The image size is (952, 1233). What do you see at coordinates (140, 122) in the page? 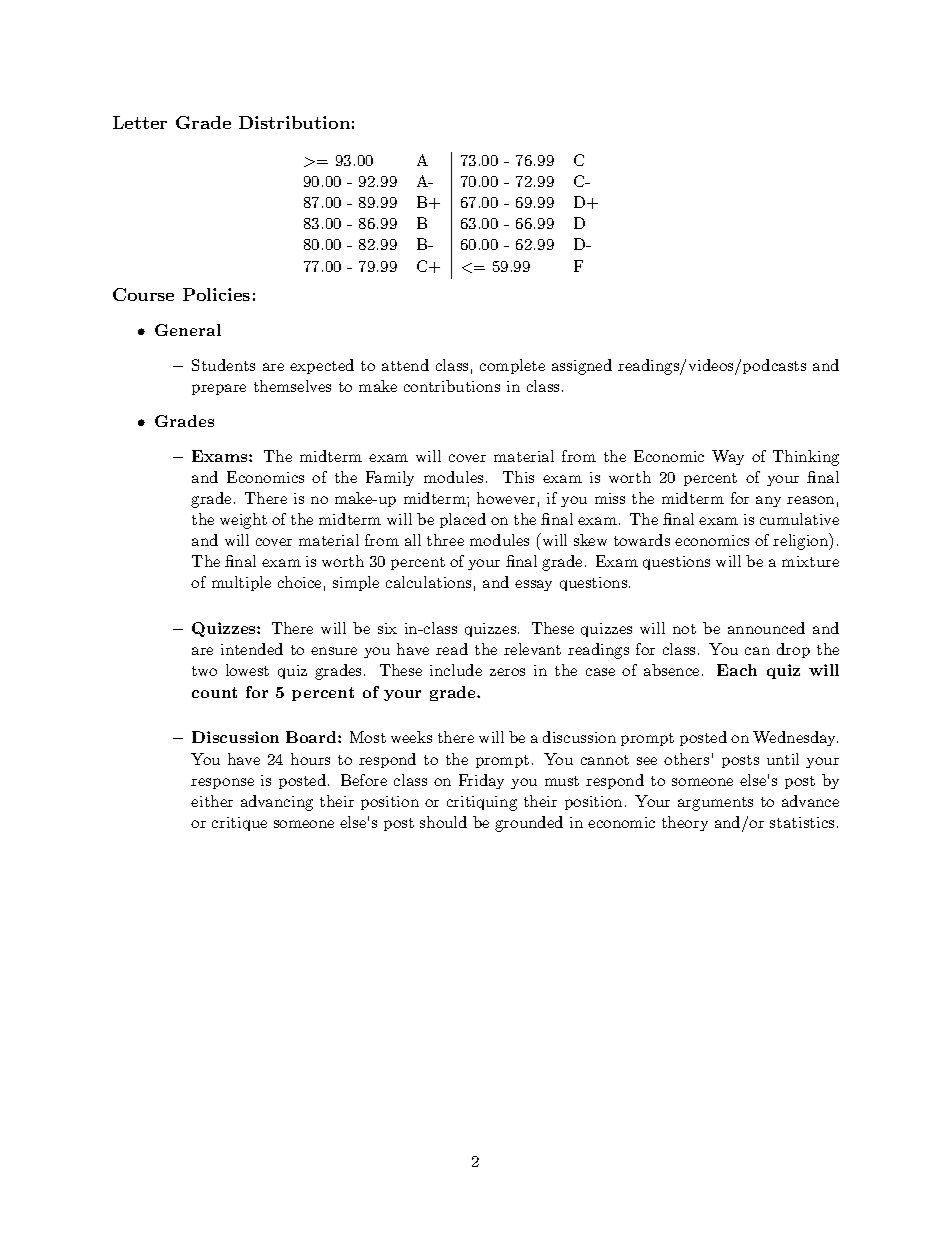
I see `Letter` at bounding box center [140, 122].
